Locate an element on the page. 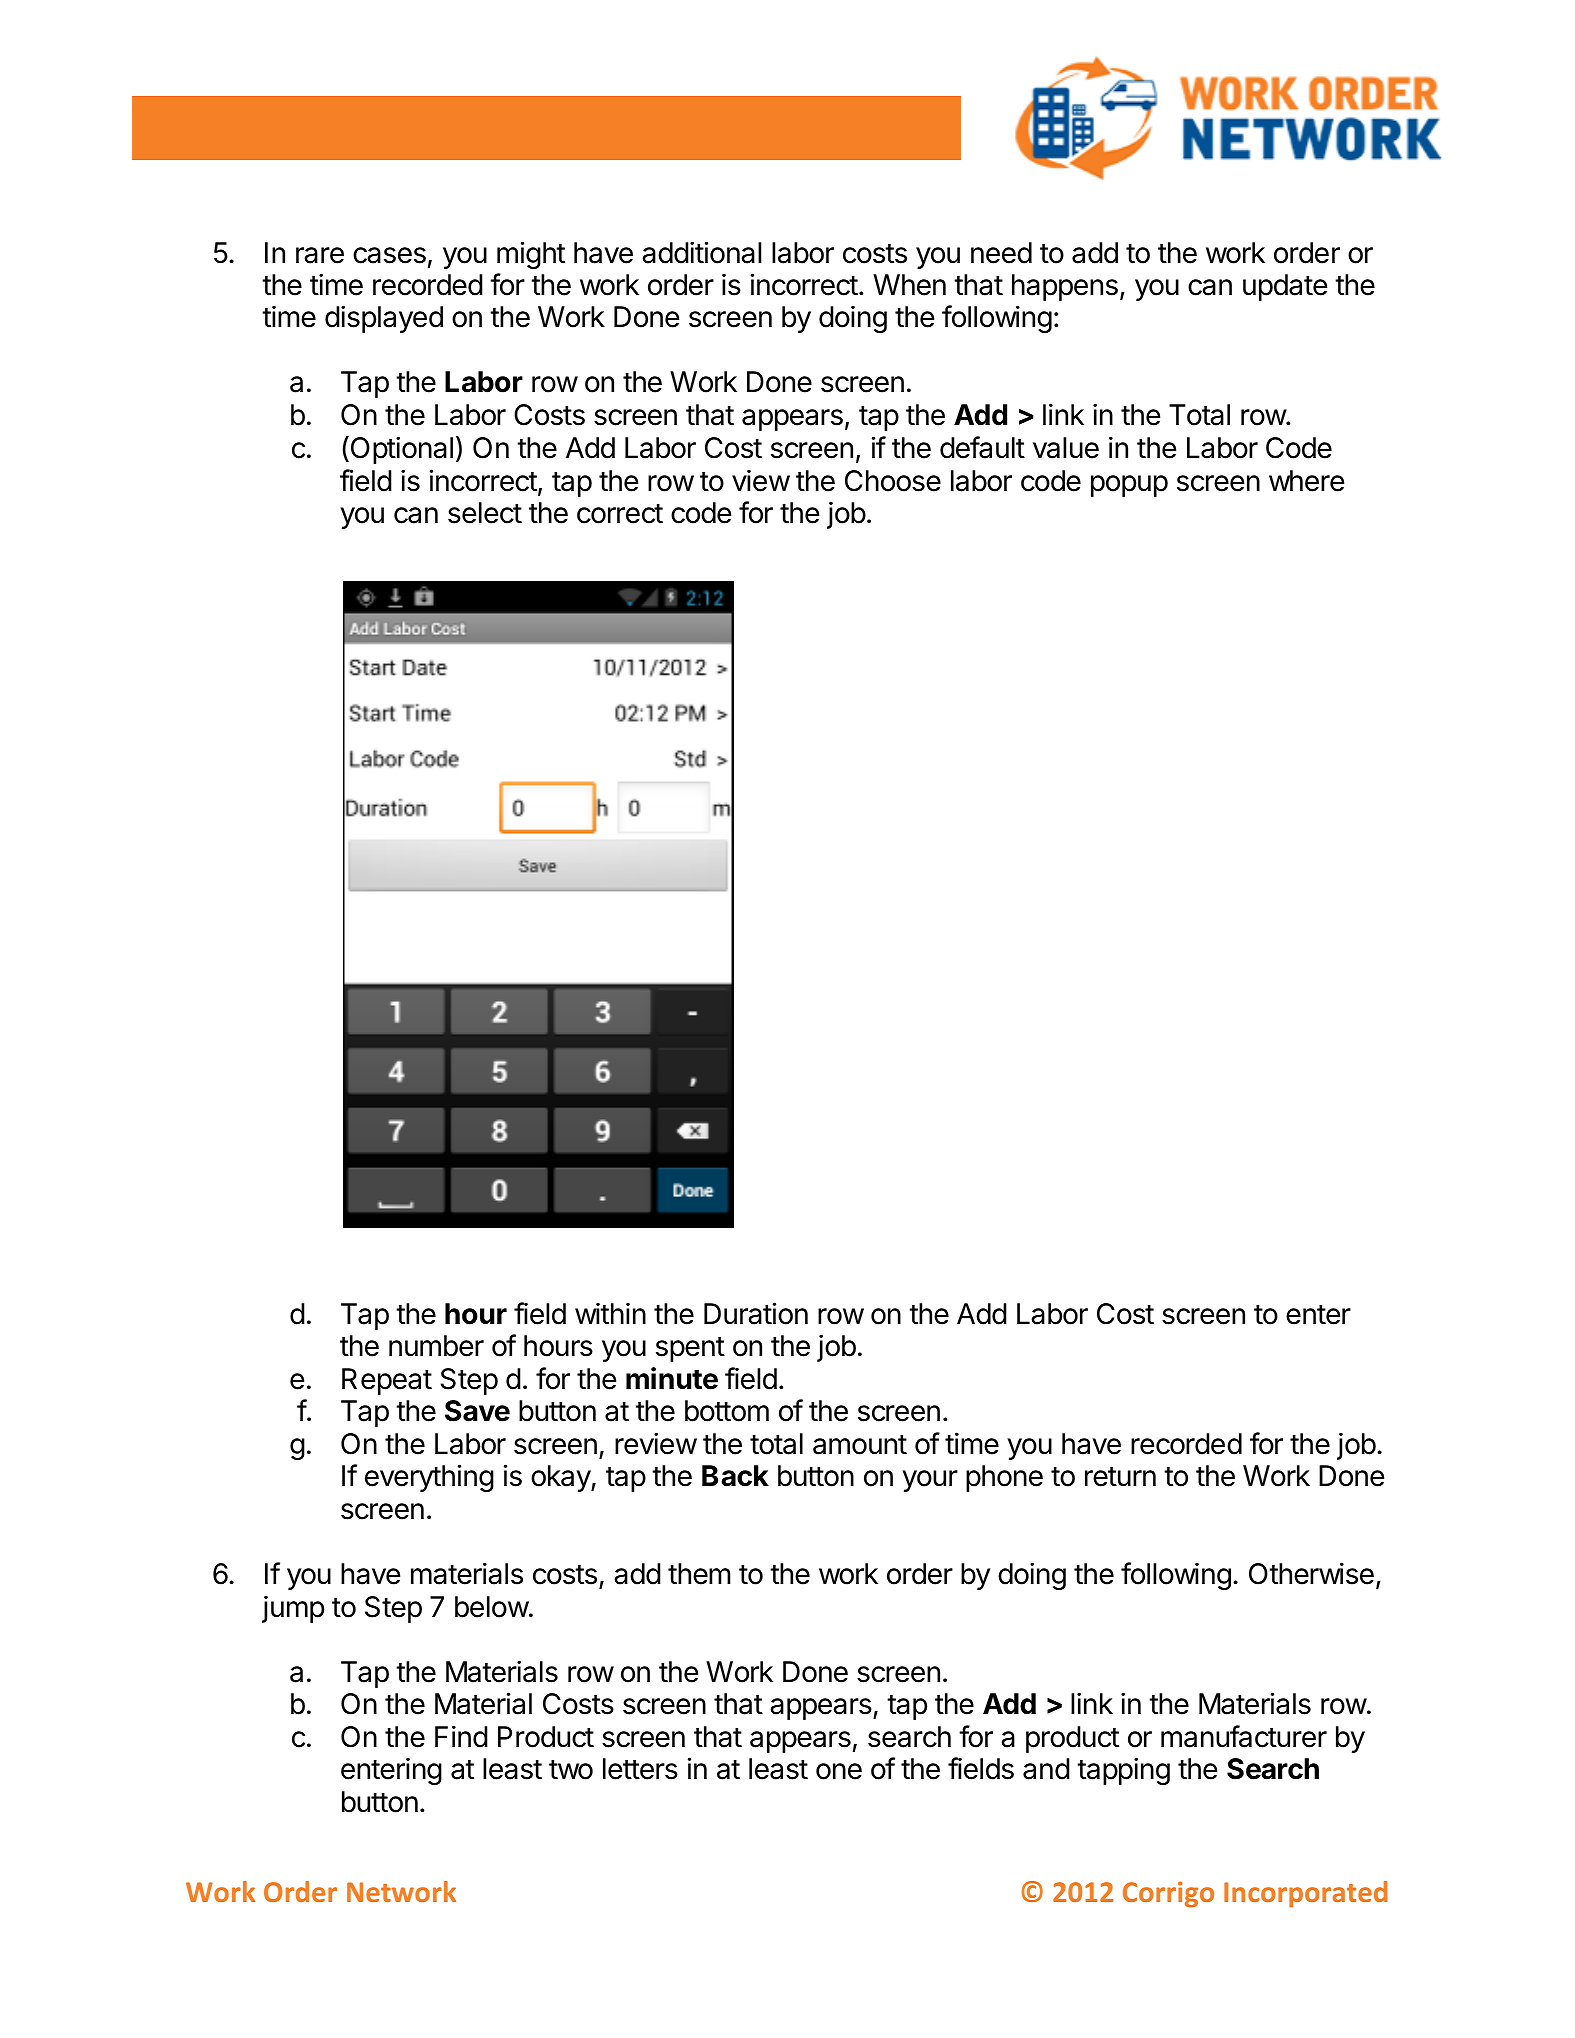 The width and height of the page is (1575, 2038). Duration is located at coordinates (756, 1313).
